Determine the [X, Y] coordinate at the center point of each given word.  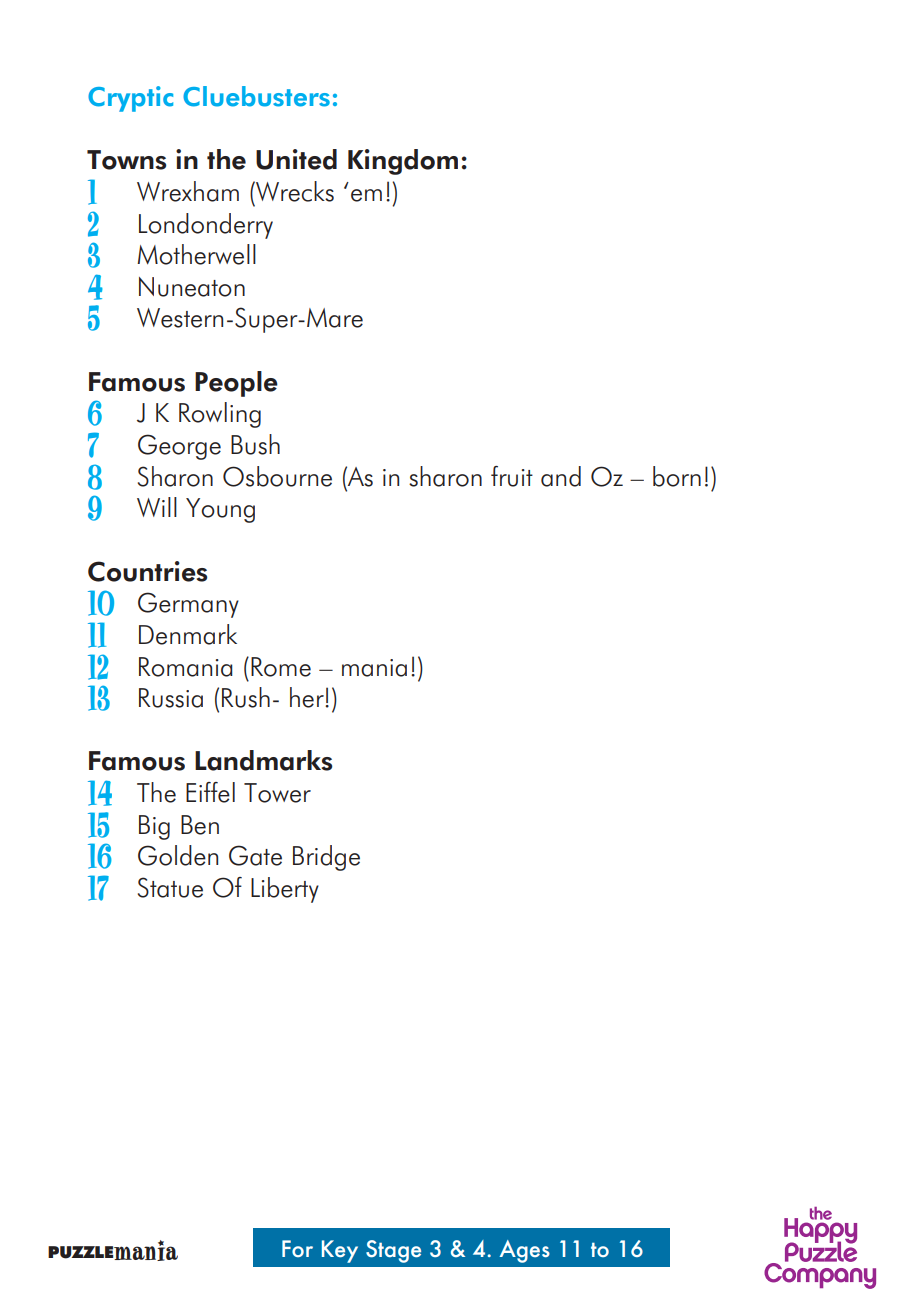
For [297, 1248]
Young [220, 510]
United [296, 159]
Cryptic [130, 99]
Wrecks [294, 191]
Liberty [285, 890]
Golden [178, 855]
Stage [393, 1251]
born [677, 476]
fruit [512, 476]
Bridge [326, 858]
